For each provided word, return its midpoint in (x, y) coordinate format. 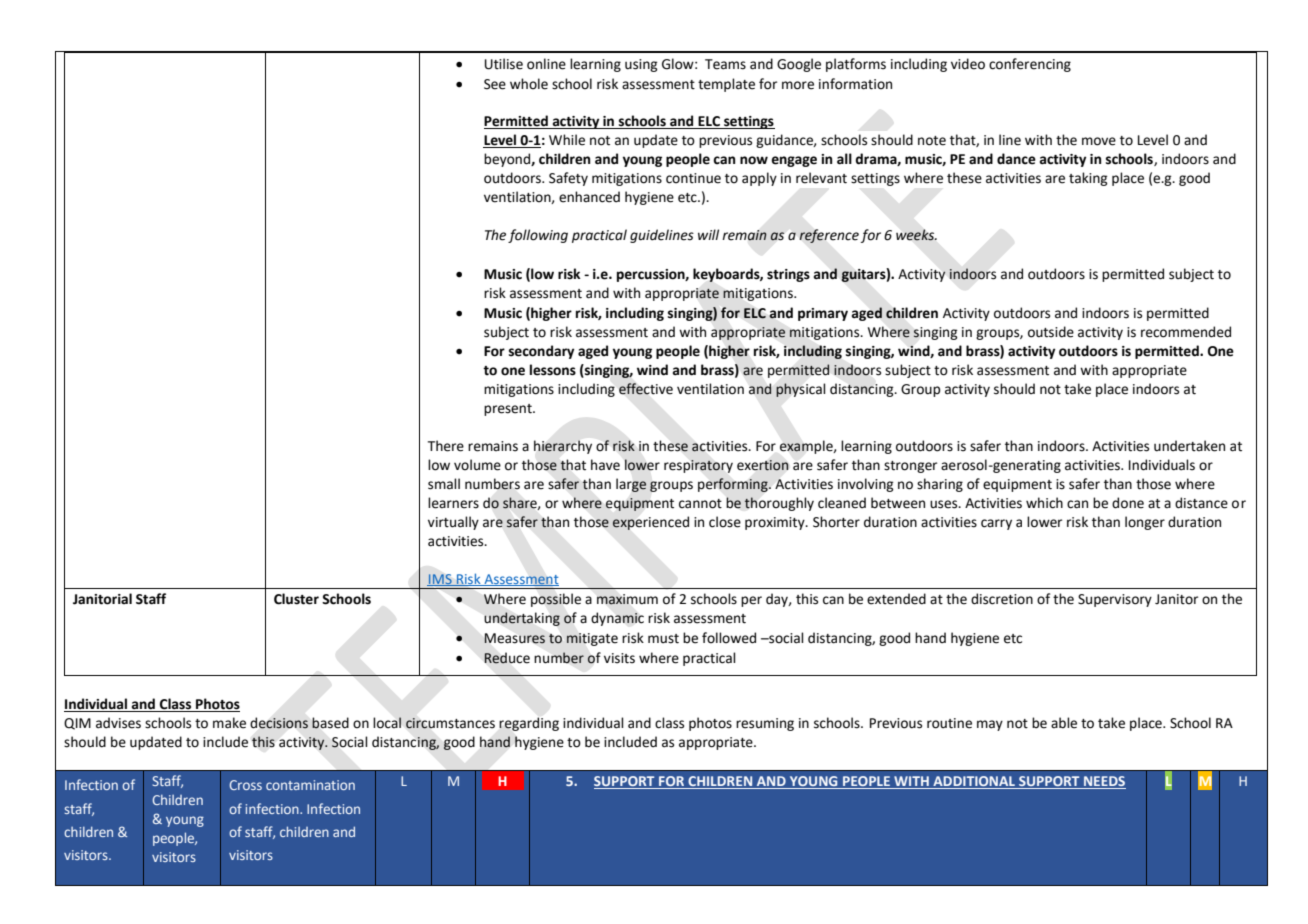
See (495, 84)
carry (996, 524)
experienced (650, 523)
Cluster (296, 599)
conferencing (1030, 65)
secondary (542, 352)
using (641, 65)
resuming (765, 724)
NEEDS (1104, 782)
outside (1051, 332)
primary (823, 314)
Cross (245, 785)
